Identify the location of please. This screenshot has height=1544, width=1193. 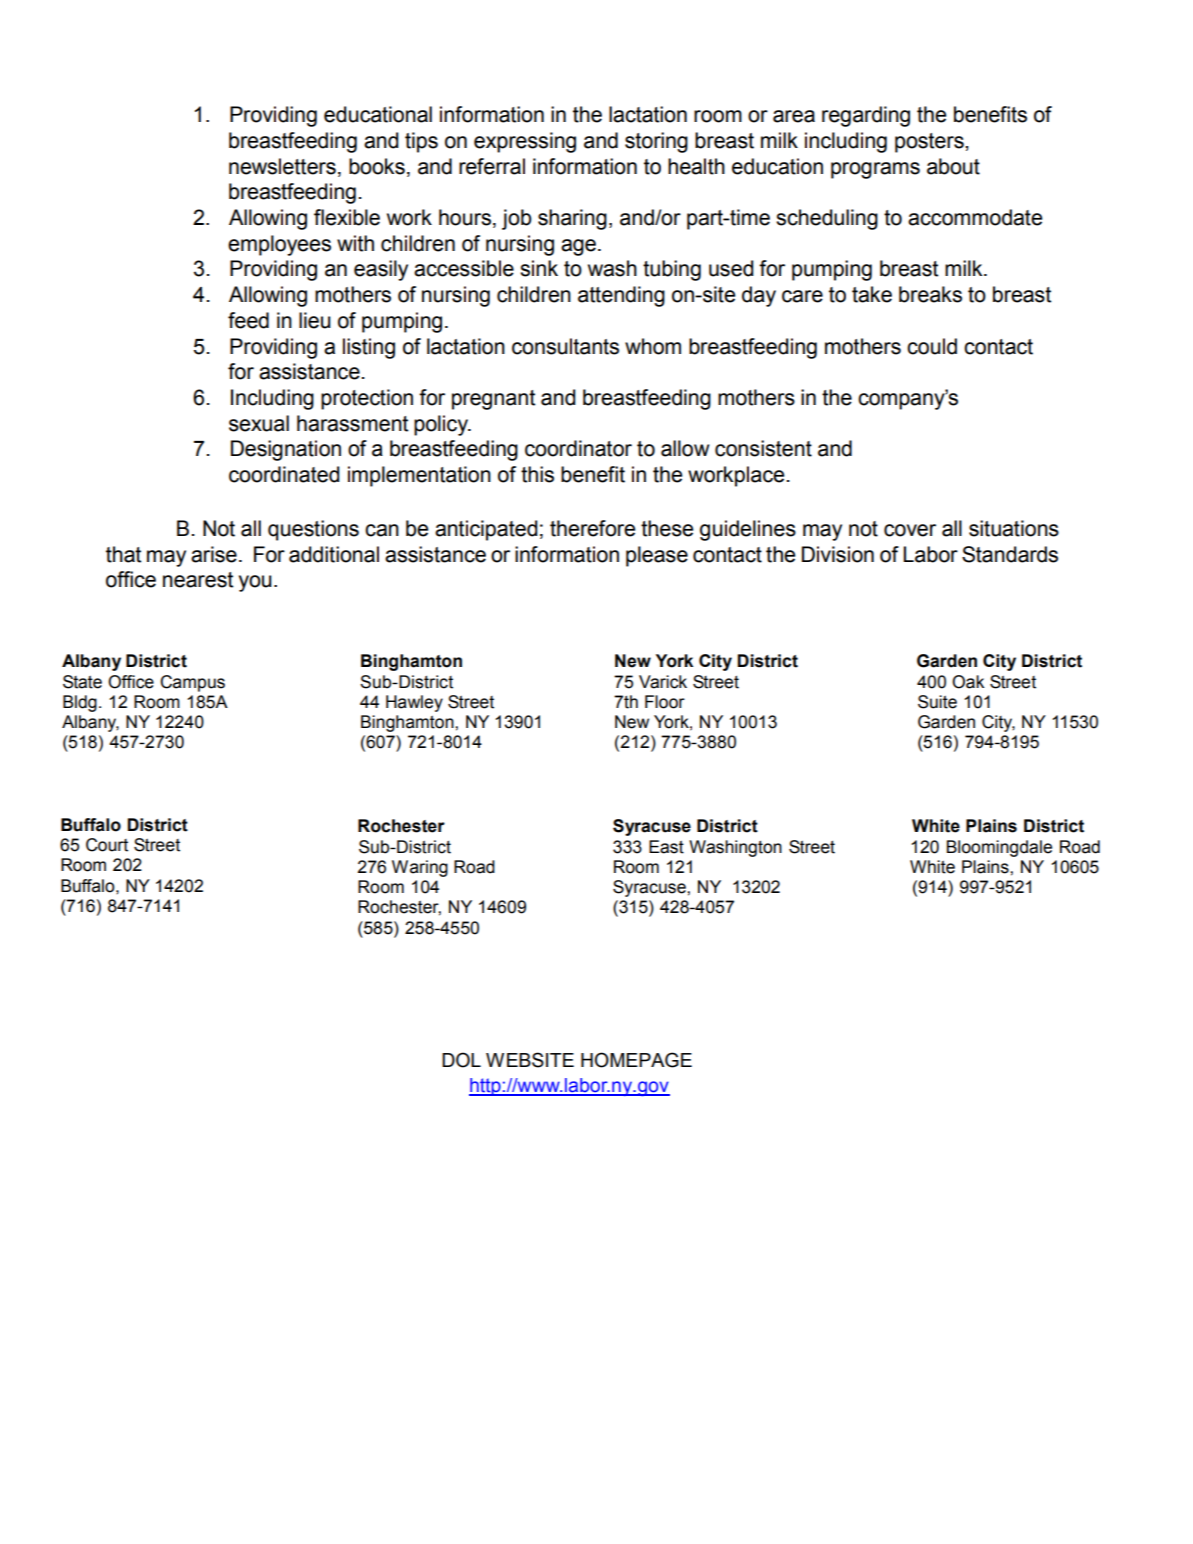
(657, 556).
